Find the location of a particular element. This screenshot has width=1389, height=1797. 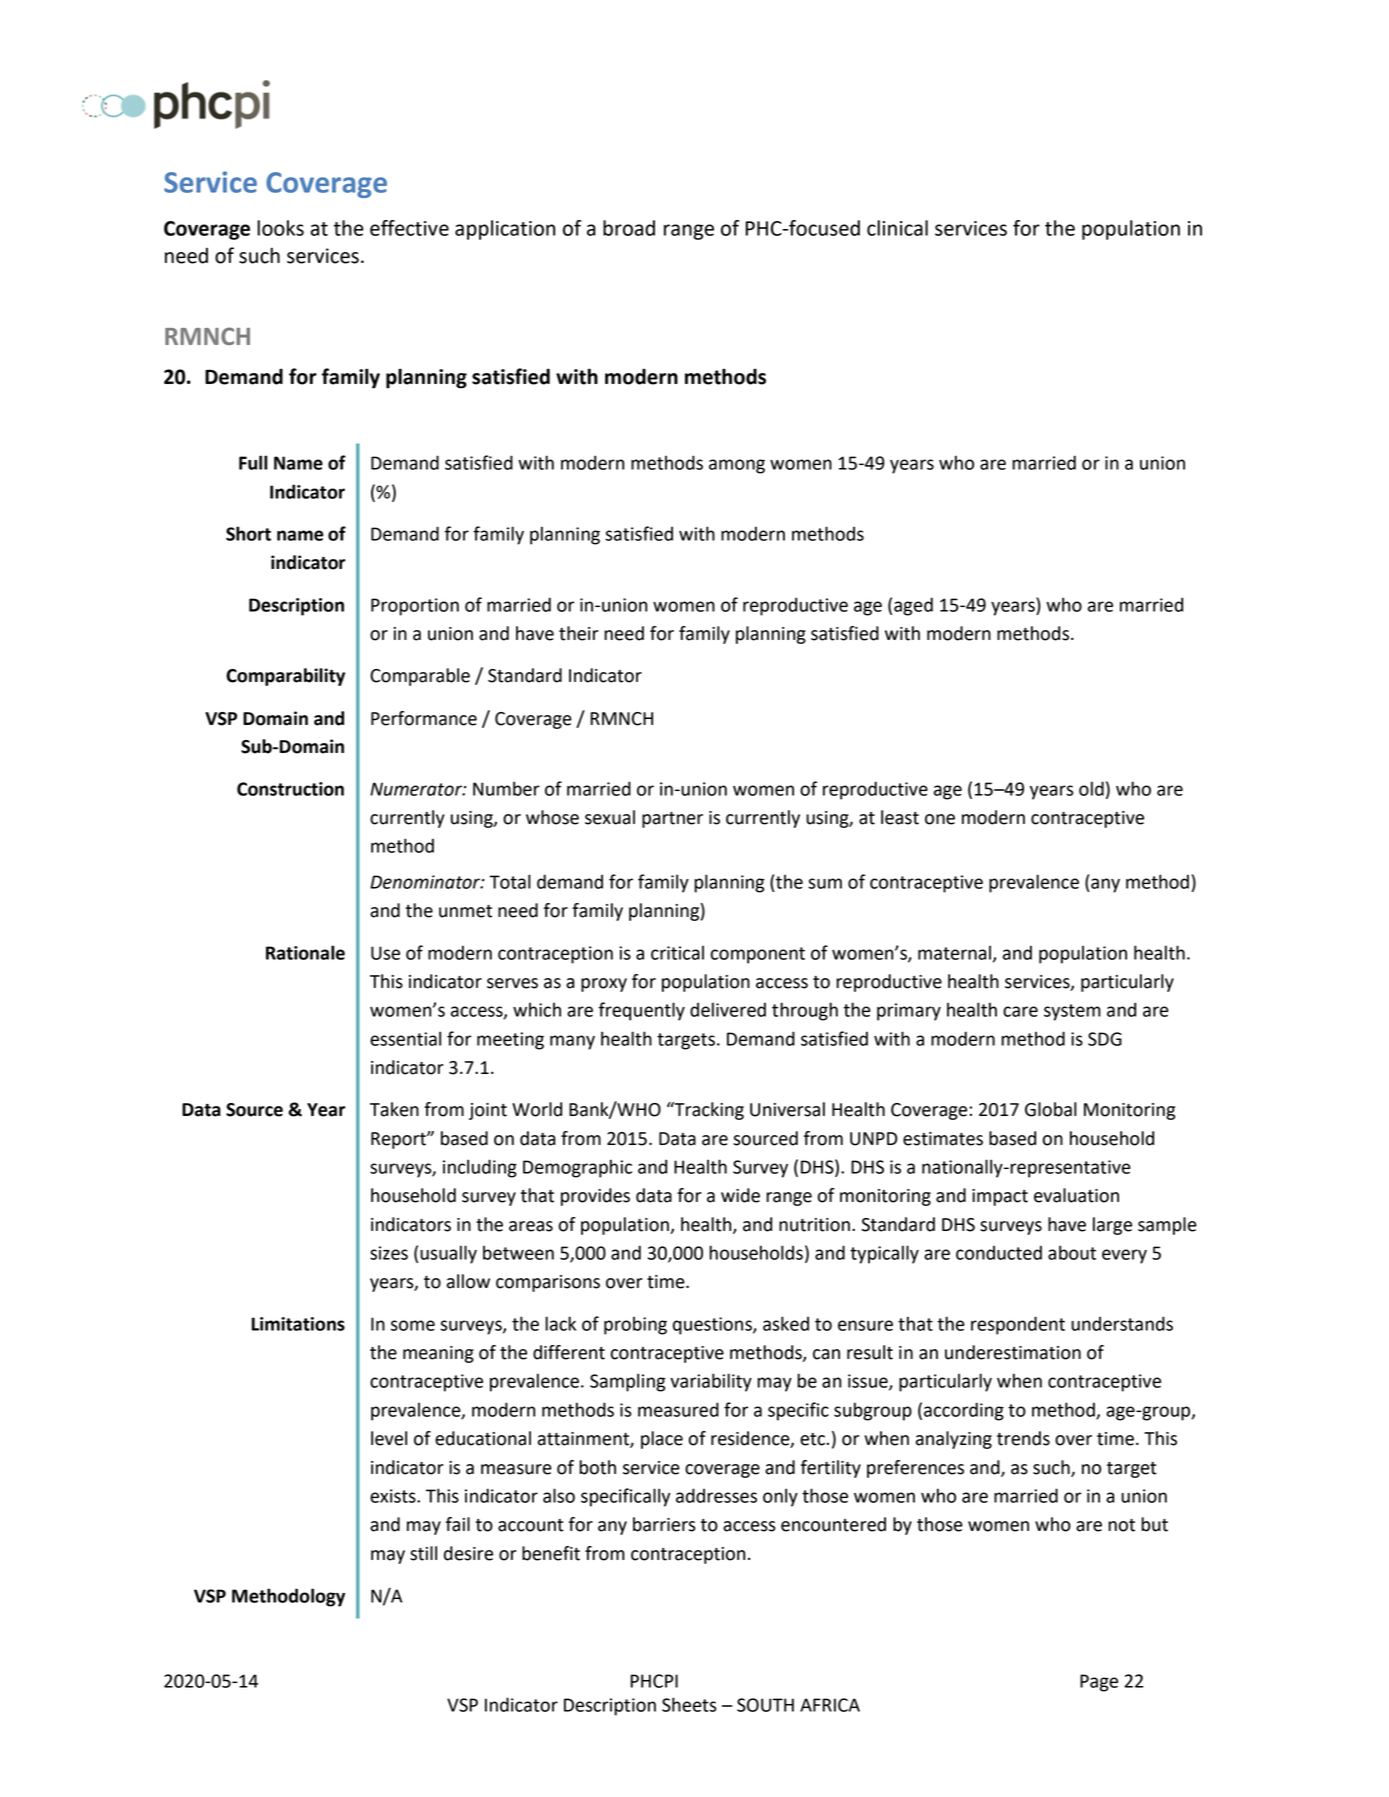

questions is located at coordinates (713, 1326).
